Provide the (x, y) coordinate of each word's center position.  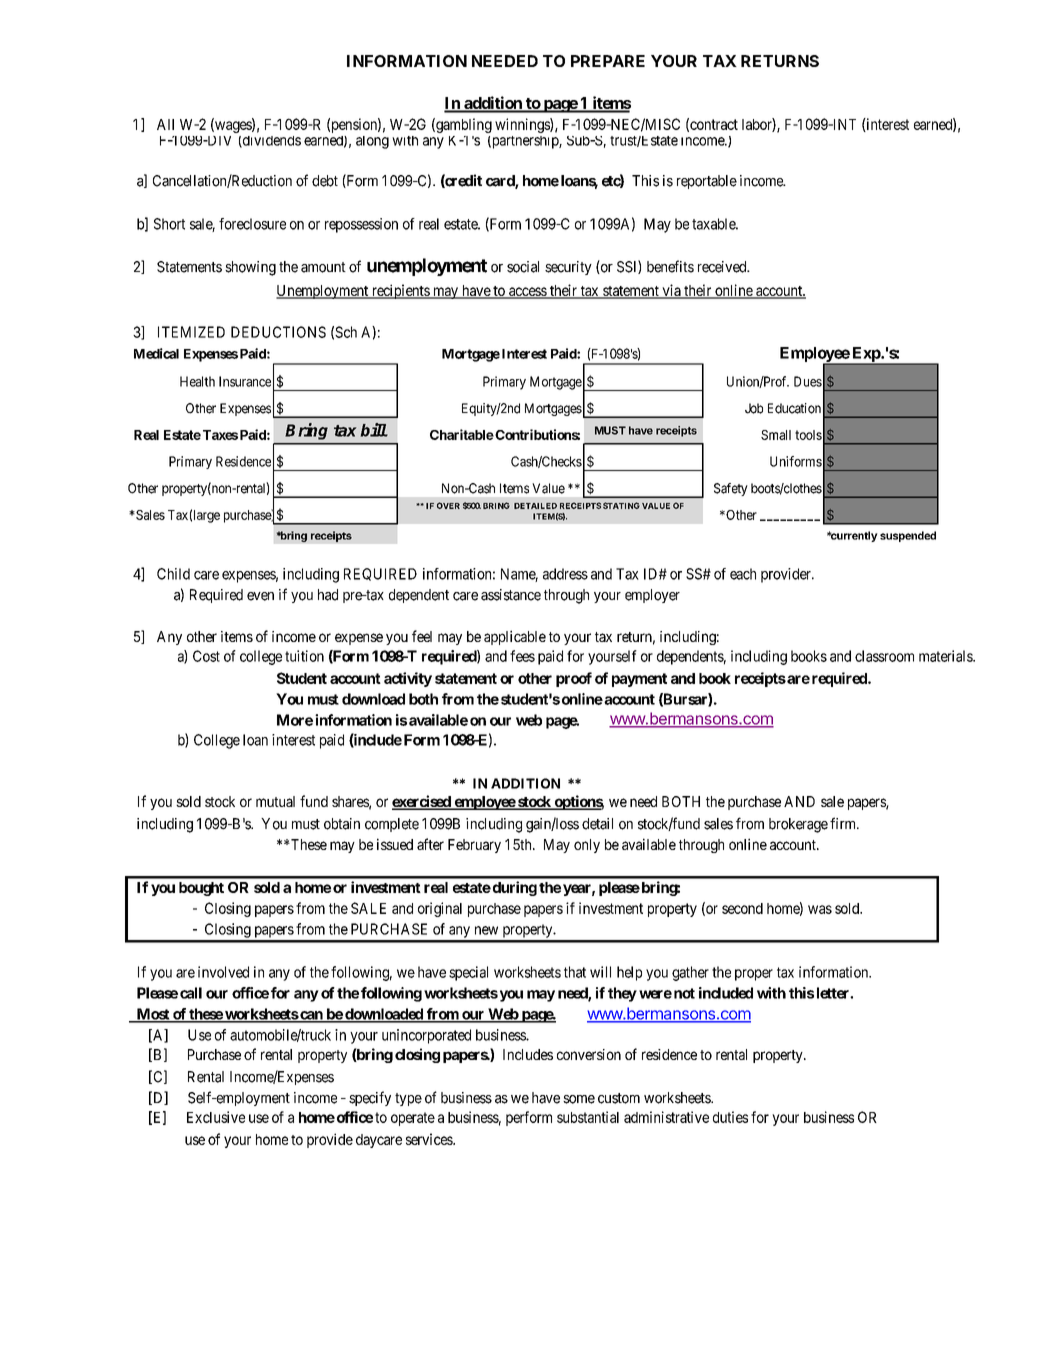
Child (173, 574)
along (372, 142)
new (486, 930)
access (527, 292)
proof (574, 679)
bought (201, 889)
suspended (908, 536)
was (820, 909)
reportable (707, 182)
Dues (808, 381)
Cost (206, 656)
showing (250, 268)
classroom (884, 656)
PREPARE (608, 61)
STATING (621, 505)
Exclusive (216, 1117)
